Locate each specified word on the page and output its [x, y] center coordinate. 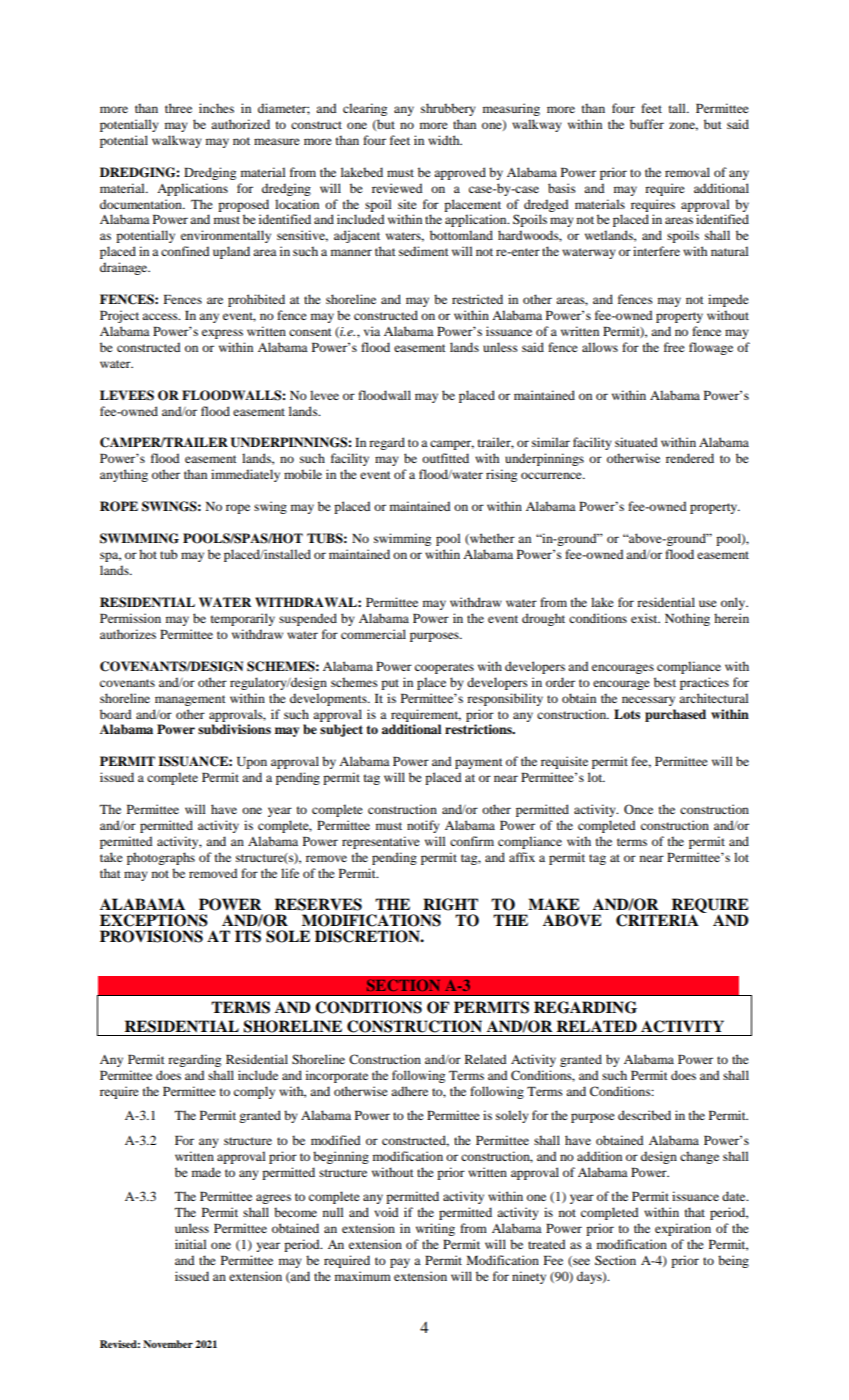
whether [491, 539]
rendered [690, 458]
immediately [245, 475]
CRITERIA [657, 920]
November [168, 1344]
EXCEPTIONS [154, 920]
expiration [683, 1229]
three [178, 108]
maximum [363, 1276]
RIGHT [450, 904]
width [445, 140]
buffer [647, 124]
